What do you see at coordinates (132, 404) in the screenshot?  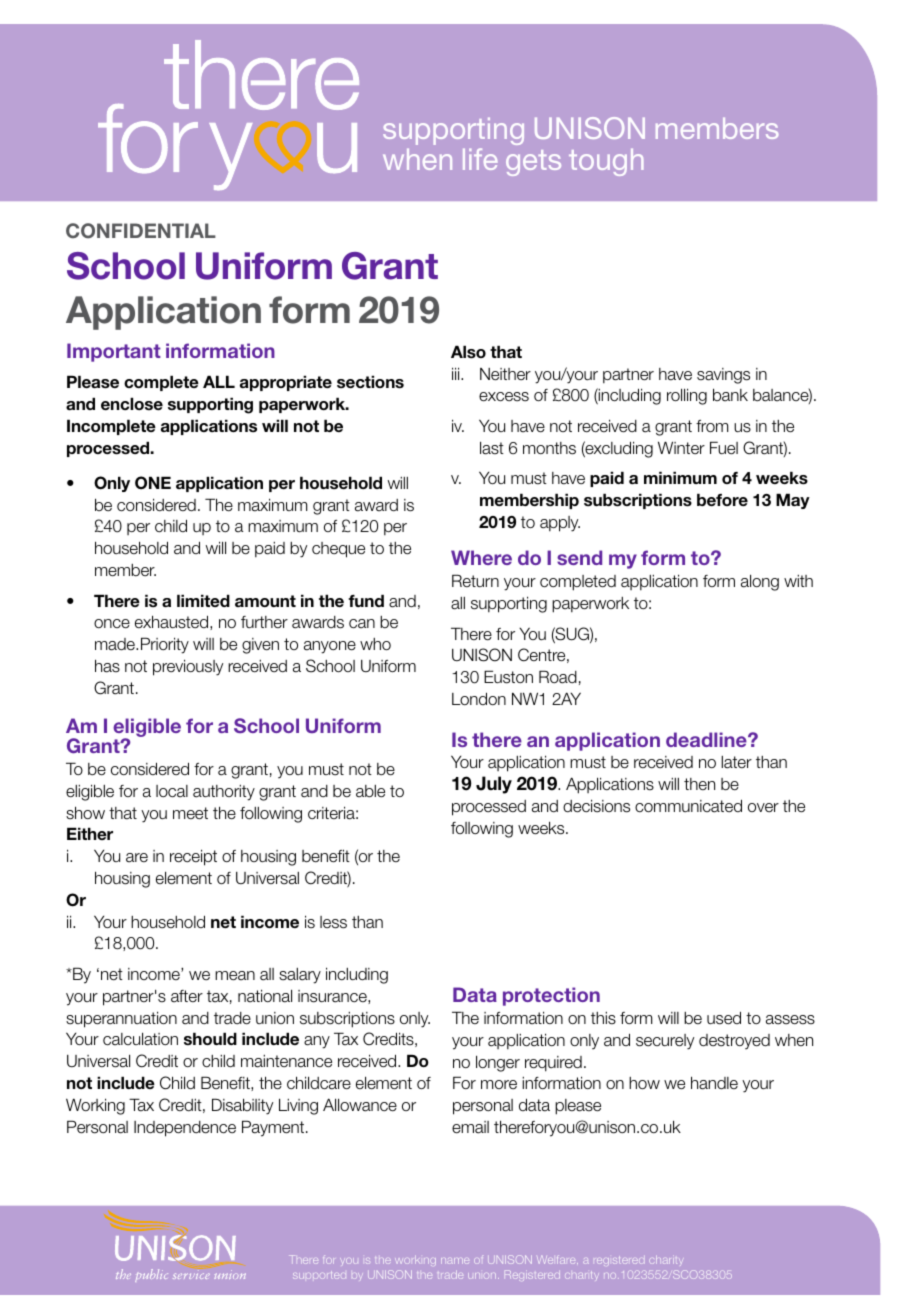 I see `enclose` at bounding box center [132, 404].
